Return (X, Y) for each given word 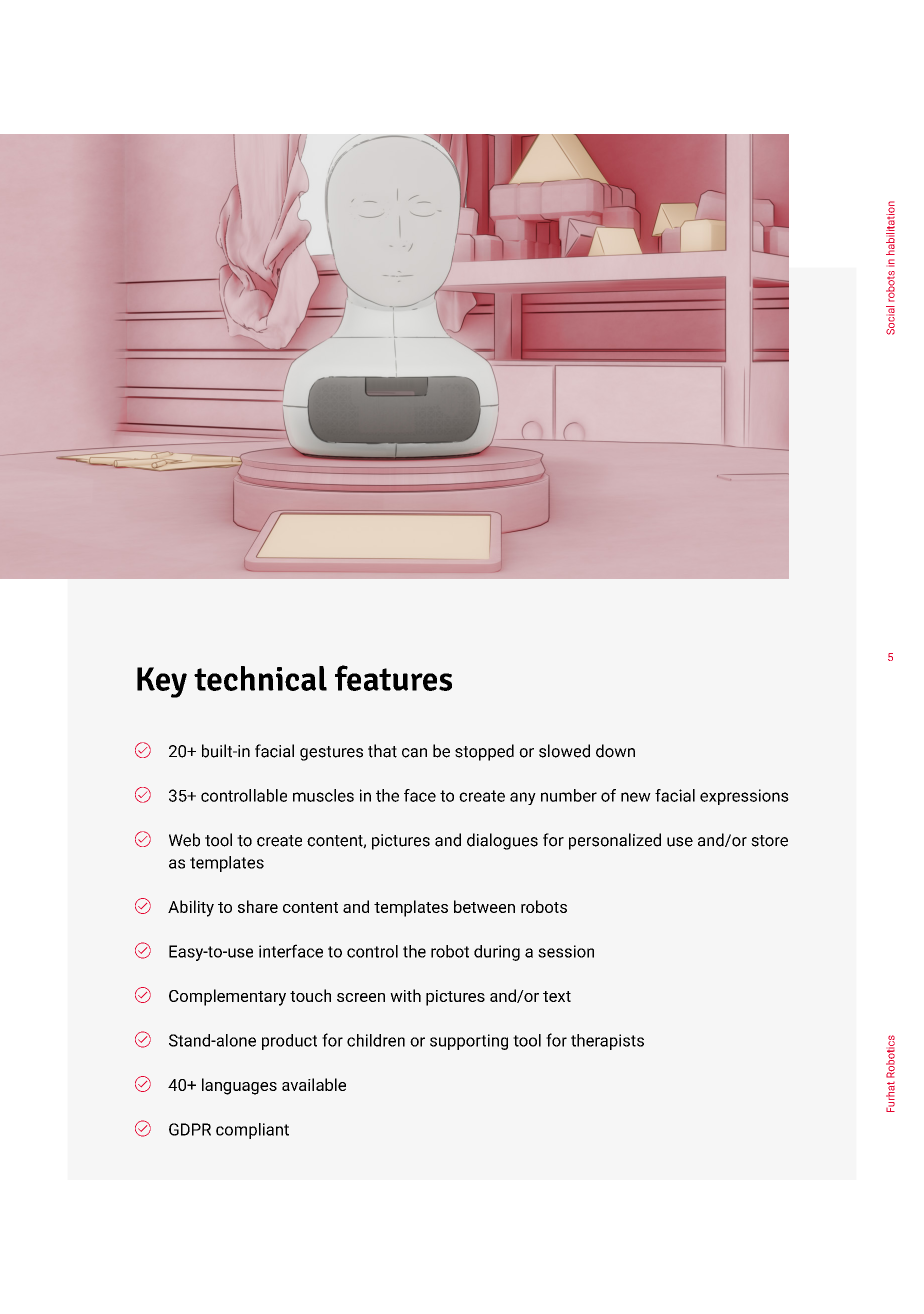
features (393, 678)
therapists (607, 1042)
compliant (252, 1131)
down (615, 751)
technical (260, 678)
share (258, 906)
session (566, 951)
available (314, 1084)
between (484, 906)
